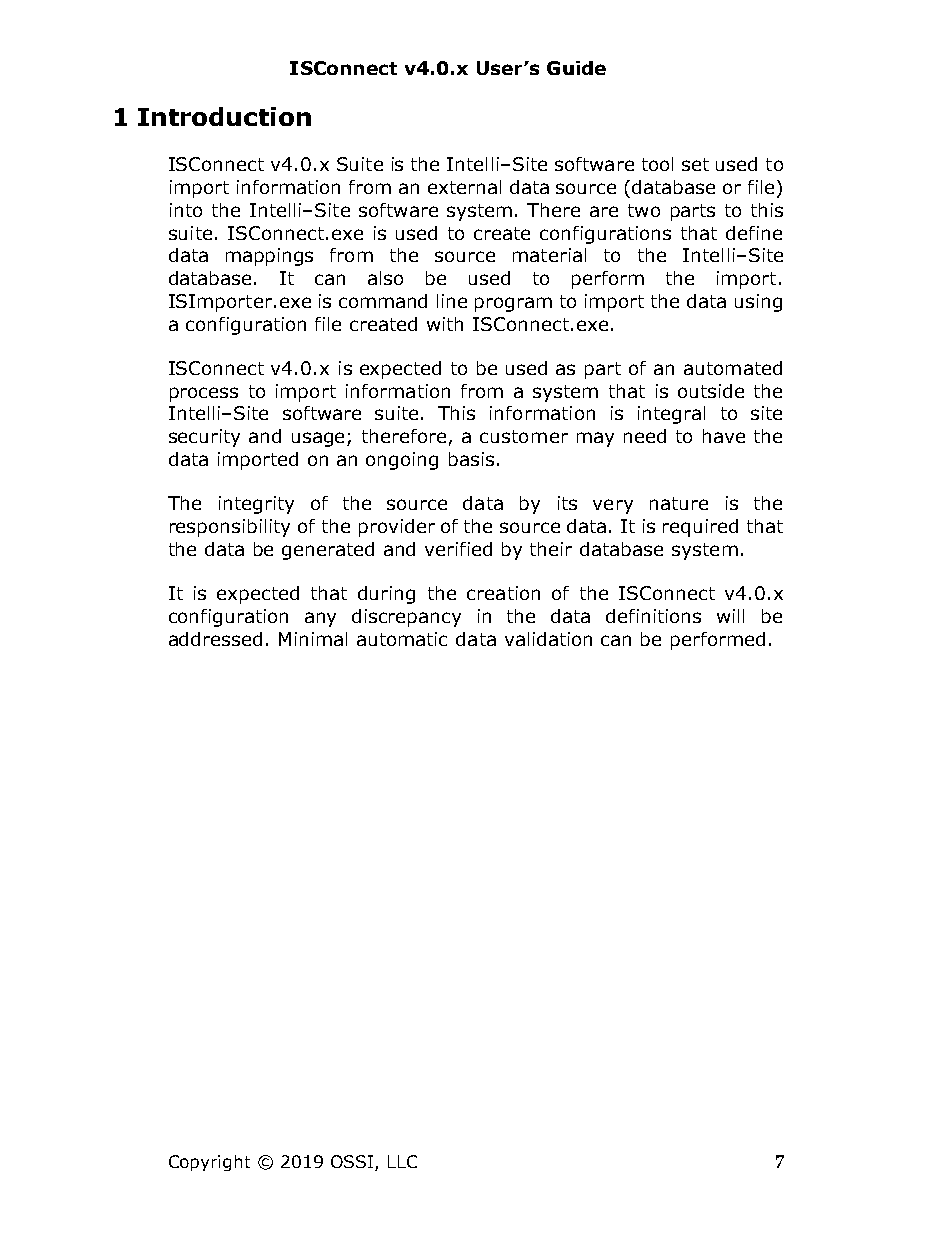  I want to click on external, so click(464, 187).
